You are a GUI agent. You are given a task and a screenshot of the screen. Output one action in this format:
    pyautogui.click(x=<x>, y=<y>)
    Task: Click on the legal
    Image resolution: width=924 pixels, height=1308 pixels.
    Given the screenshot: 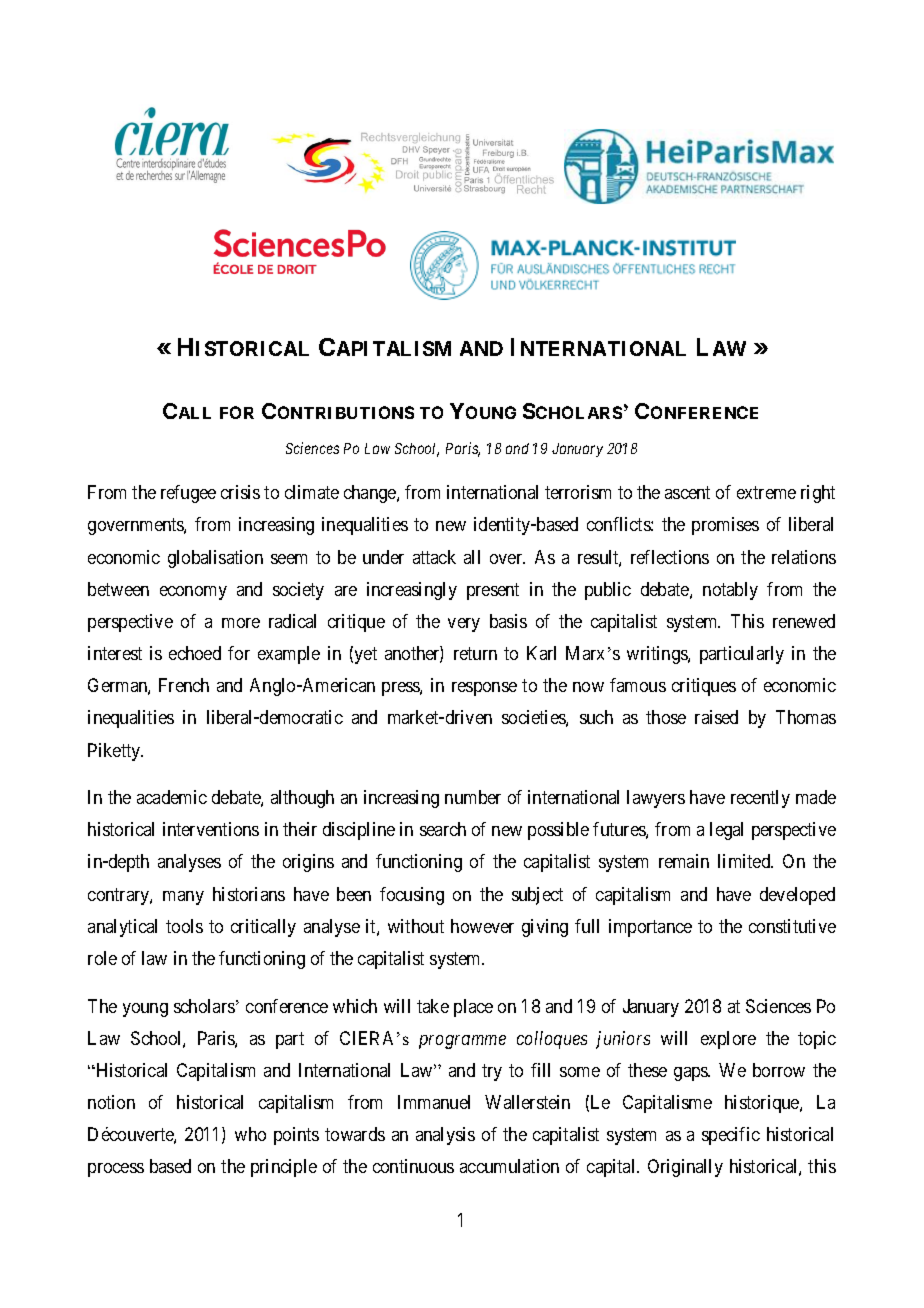 What is the action you would take?
    pyautogui.click(x=726, y=831)
